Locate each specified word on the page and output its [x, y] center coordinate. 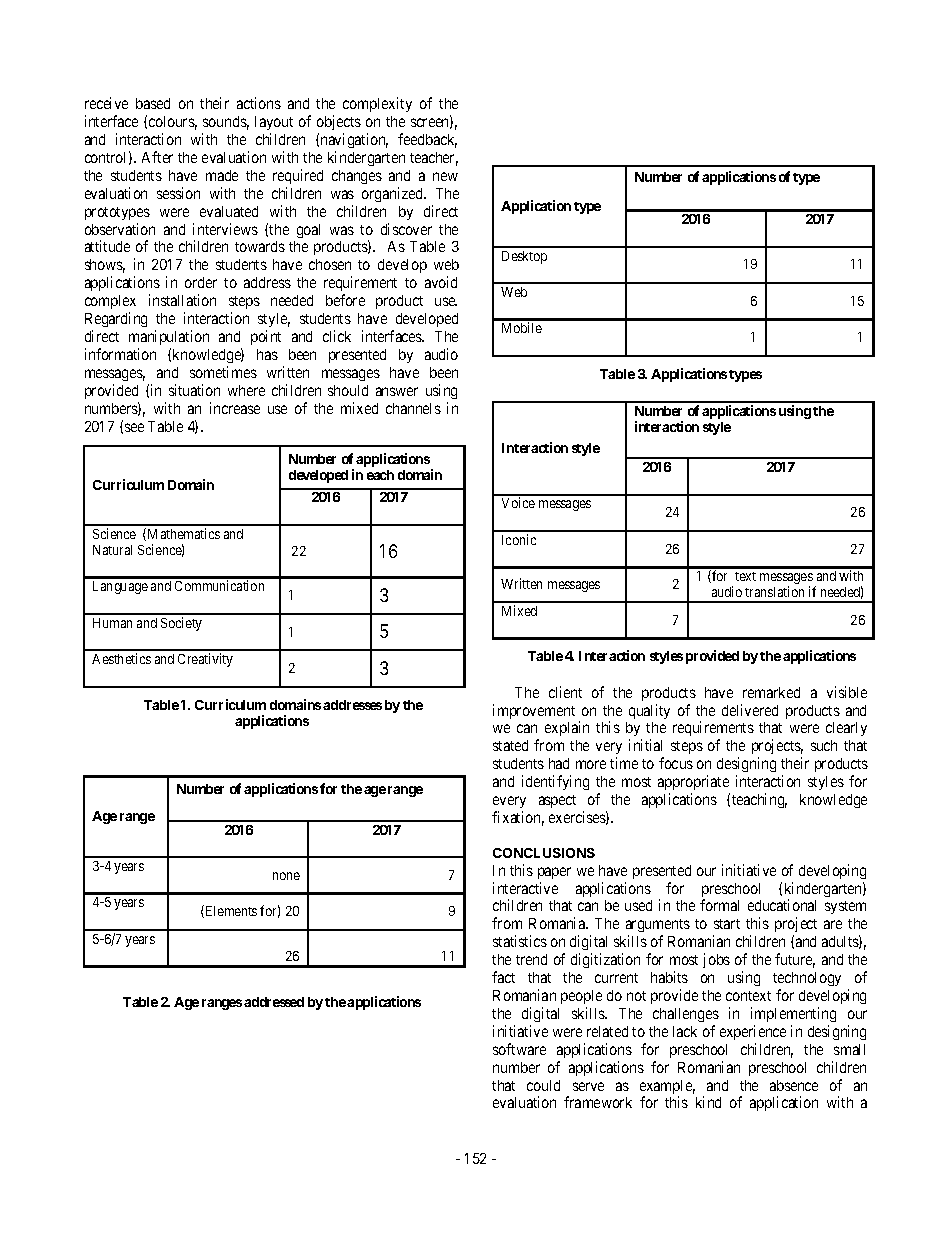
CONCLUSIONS [544, 853]
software [519, 1049]
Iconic [519, 539]
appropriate [694, 784]
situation [194, 390]
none [286, 876]
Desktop [524, 257]
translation [774, 591]
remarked [771, 692]
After [157, 157]
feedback [427, 140]
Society [181, 624]
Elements [230, 911]
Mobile [522, 327]
